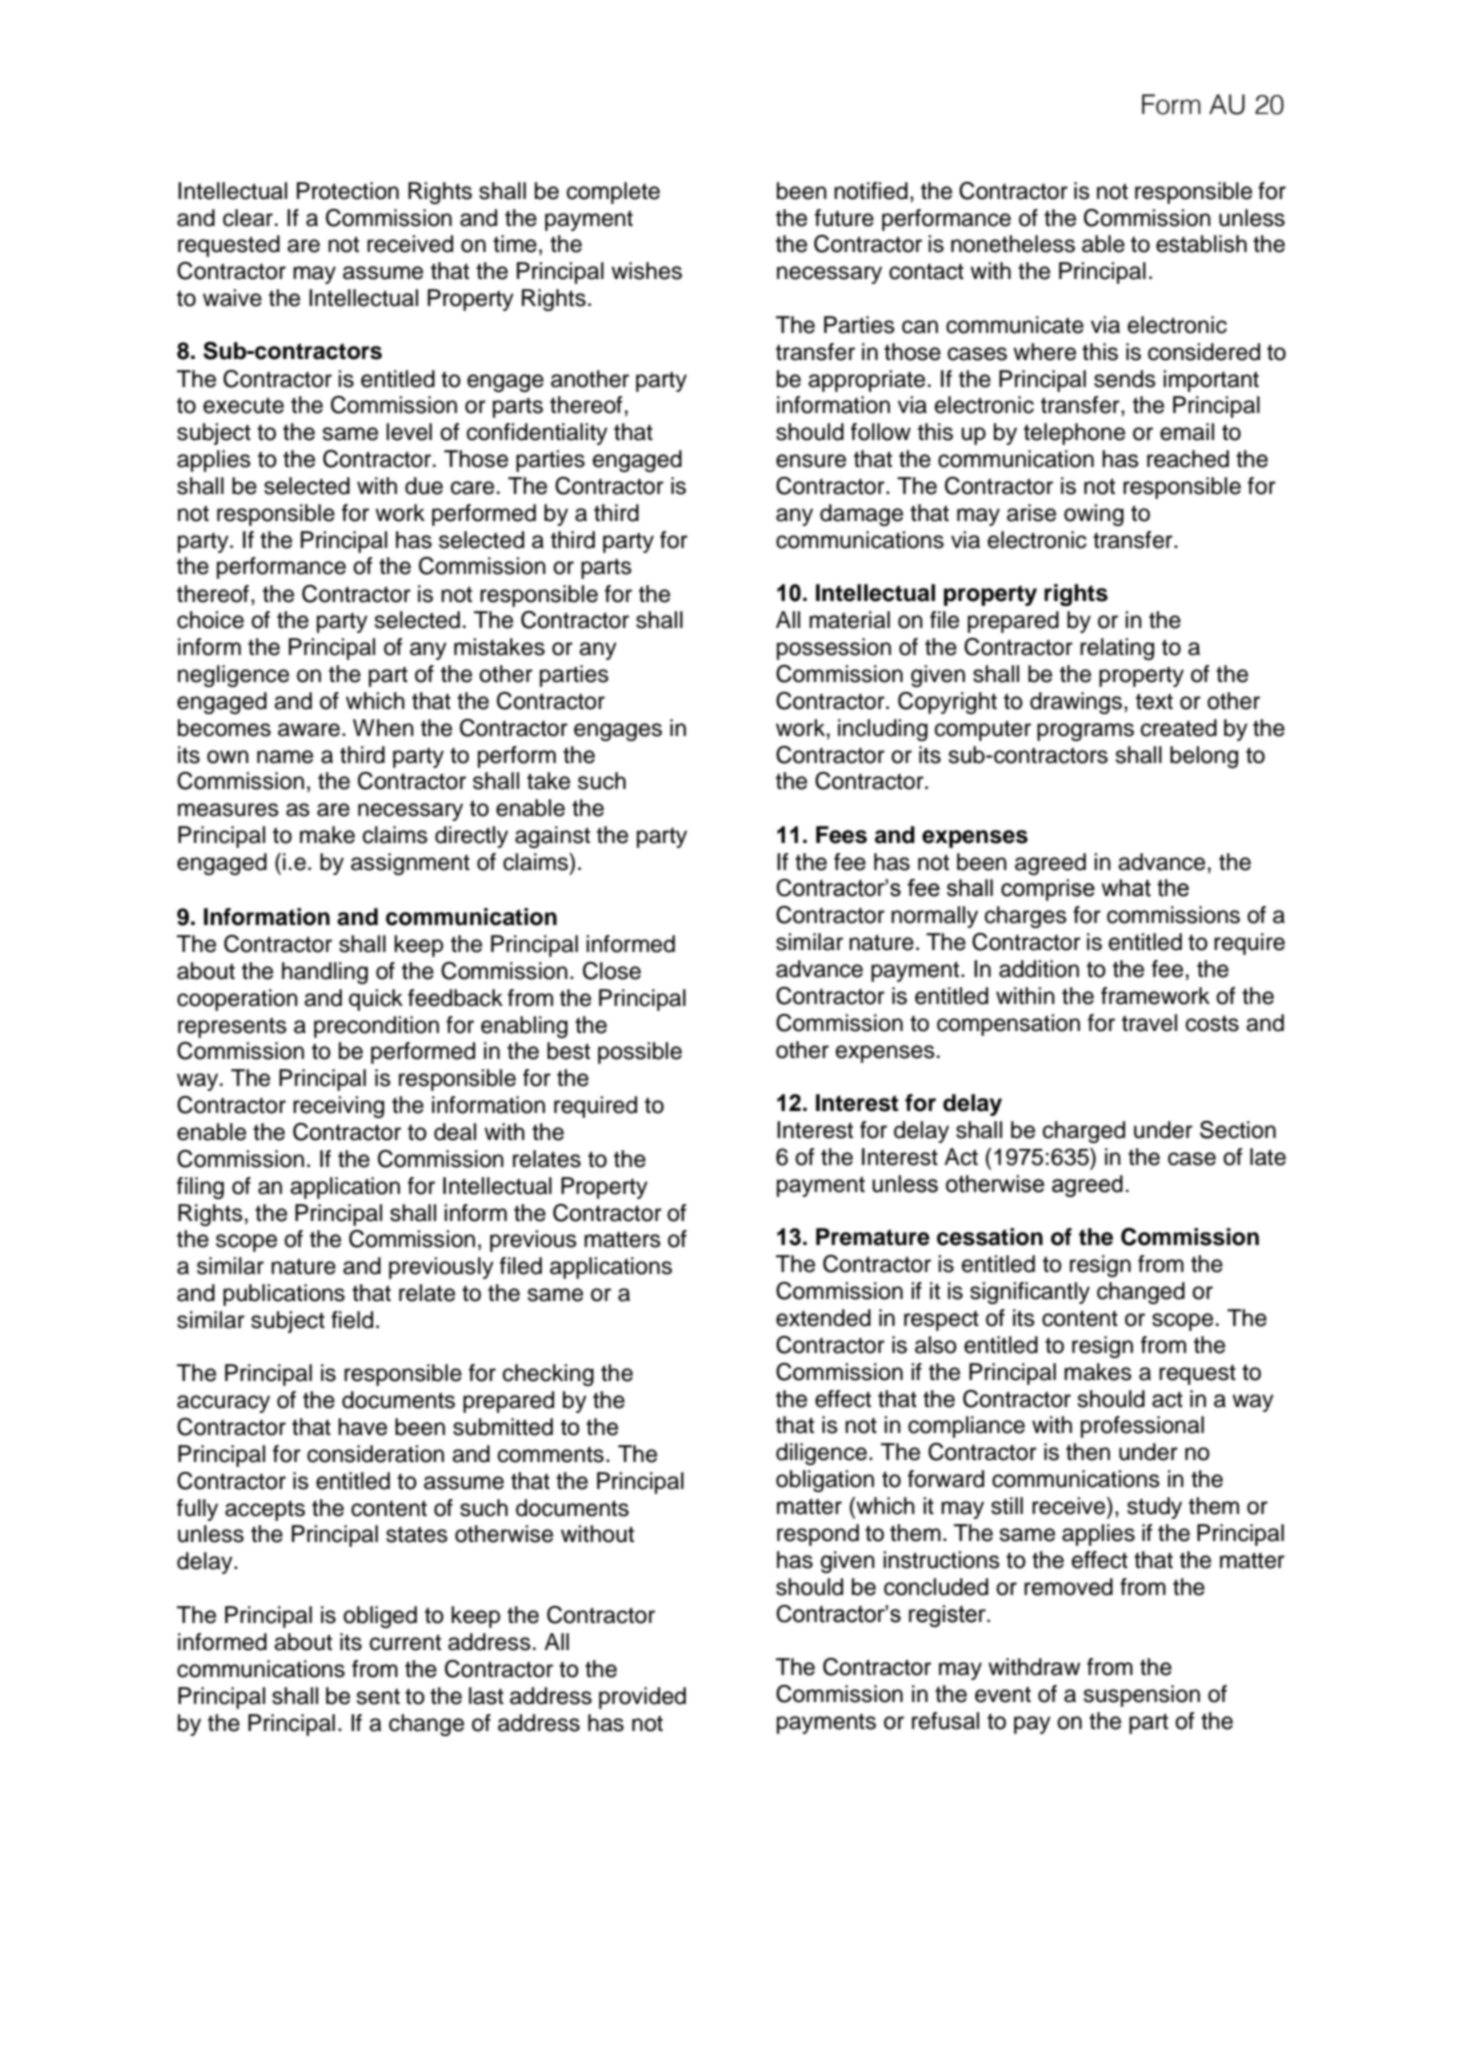  I want to click on wishes, so click(646, 271).
